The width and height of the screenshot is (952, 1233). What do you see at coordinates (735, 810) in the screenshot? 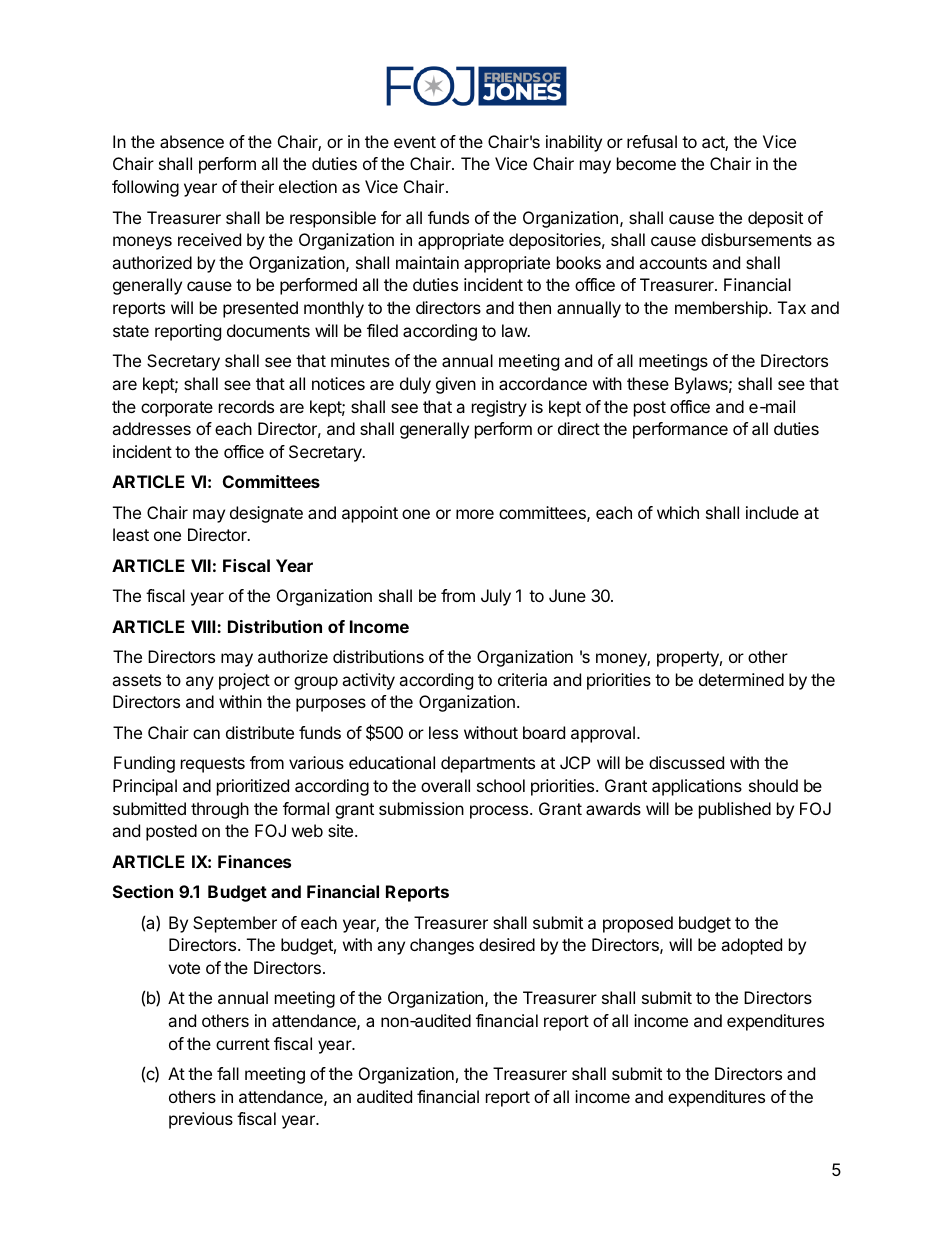
I see `published` at bounding box center [735, 810].
